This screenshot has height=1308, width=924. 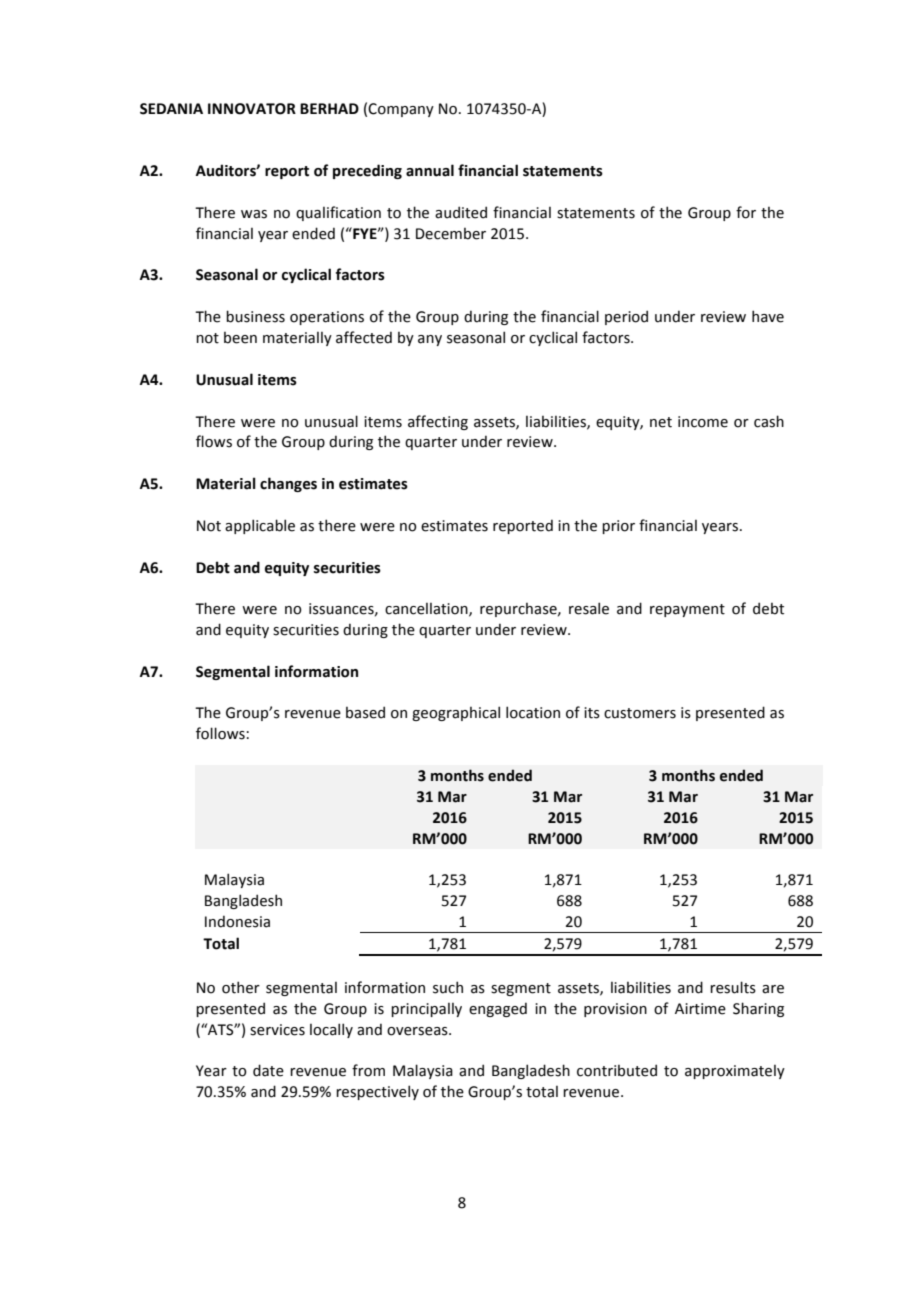 What do you see at coordinates (456, 713) in the screenshot?
I see `geographical` at bounding box center [456, 713].
